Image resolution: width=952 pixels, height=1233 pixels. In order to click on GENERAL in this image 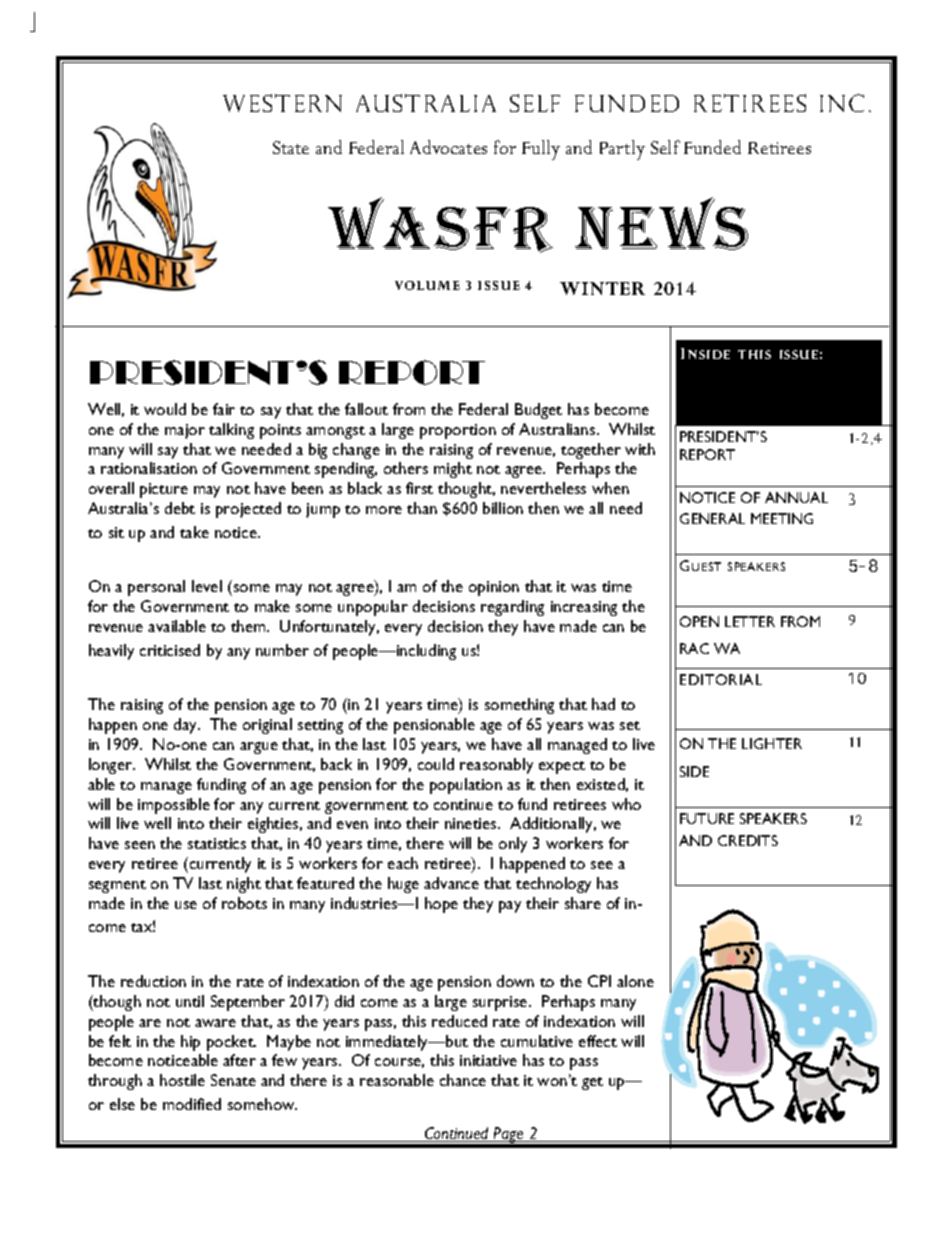, I will do `click(712, 518)`.
